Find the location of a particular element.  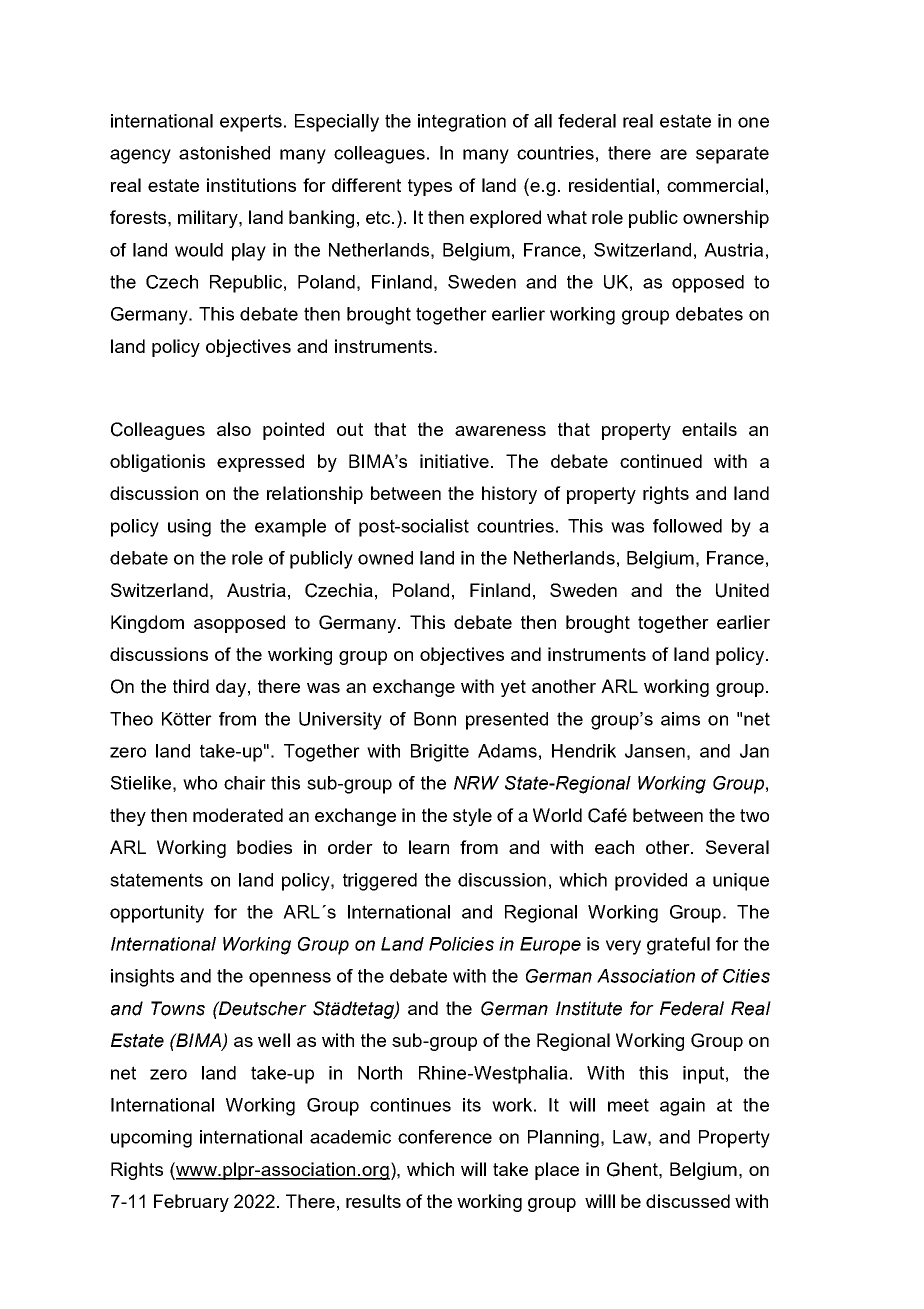

February is located at coordinates (191, 1203).
